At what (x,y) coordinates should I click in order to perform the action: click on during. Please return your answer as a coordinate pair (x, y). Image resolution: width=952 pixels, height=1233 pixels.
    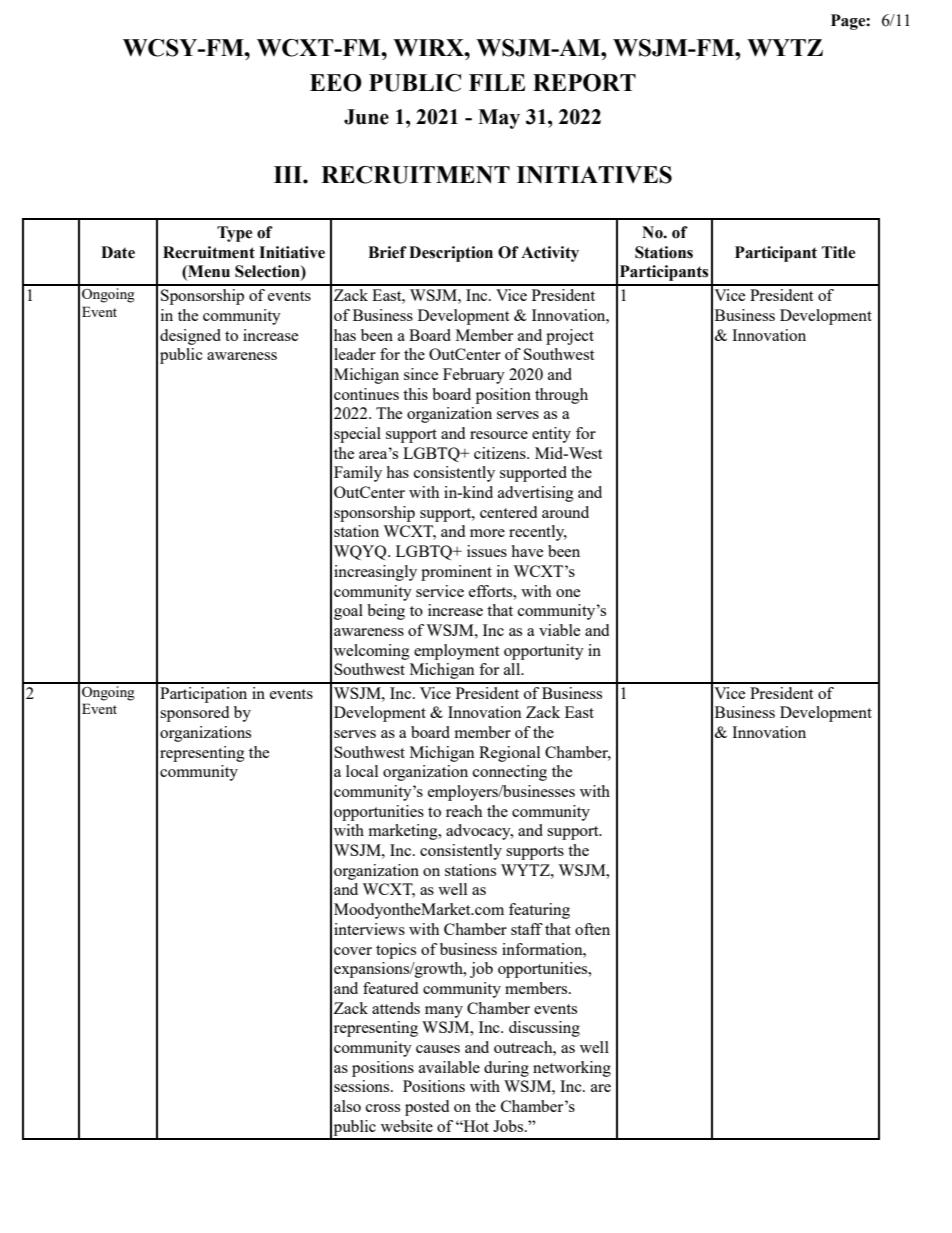
    Looking at the image, I should click on (506, 1069).
